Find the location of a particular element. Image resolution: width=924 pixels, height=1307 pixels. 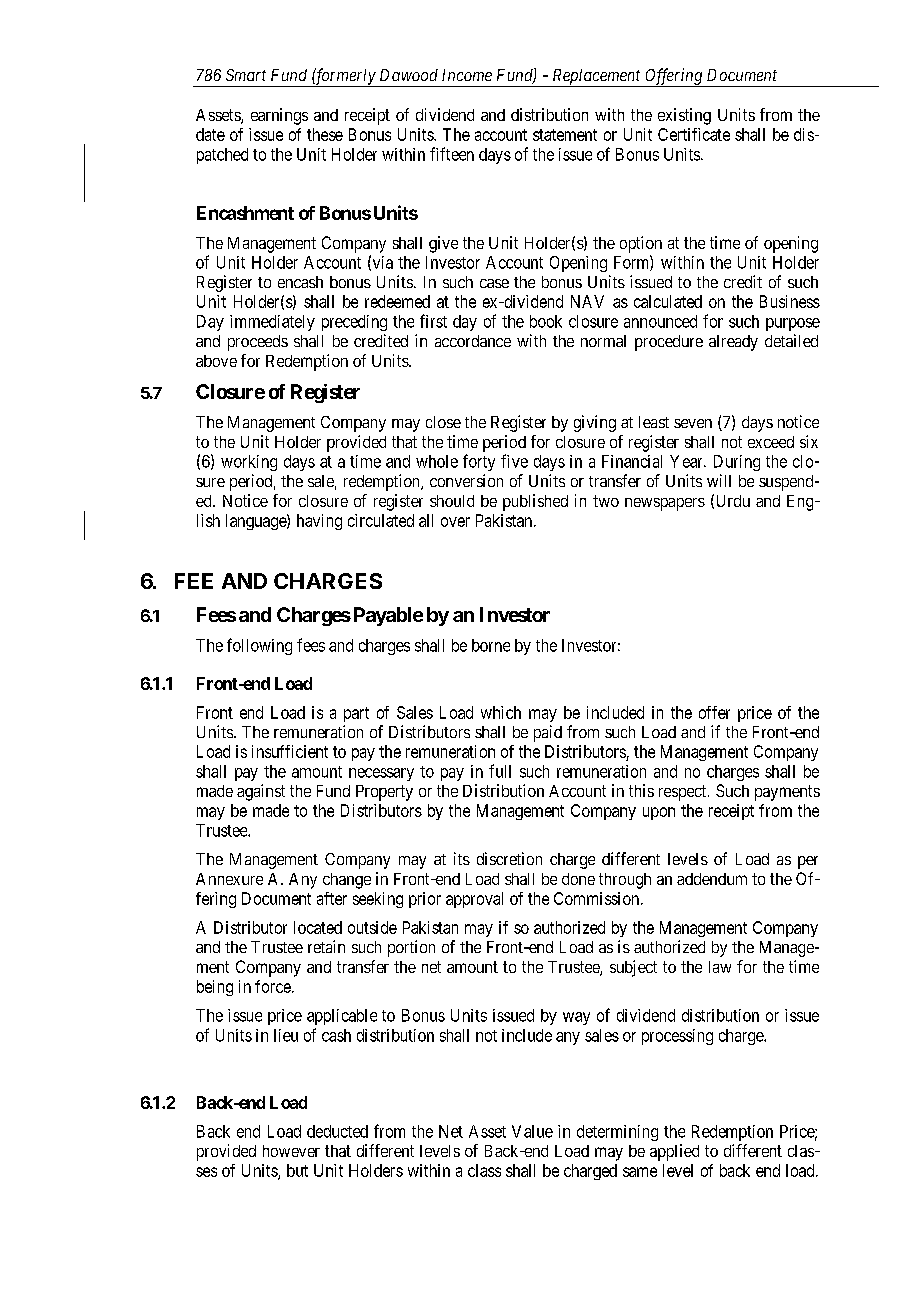

however is located at coordinates (291, 1151).
